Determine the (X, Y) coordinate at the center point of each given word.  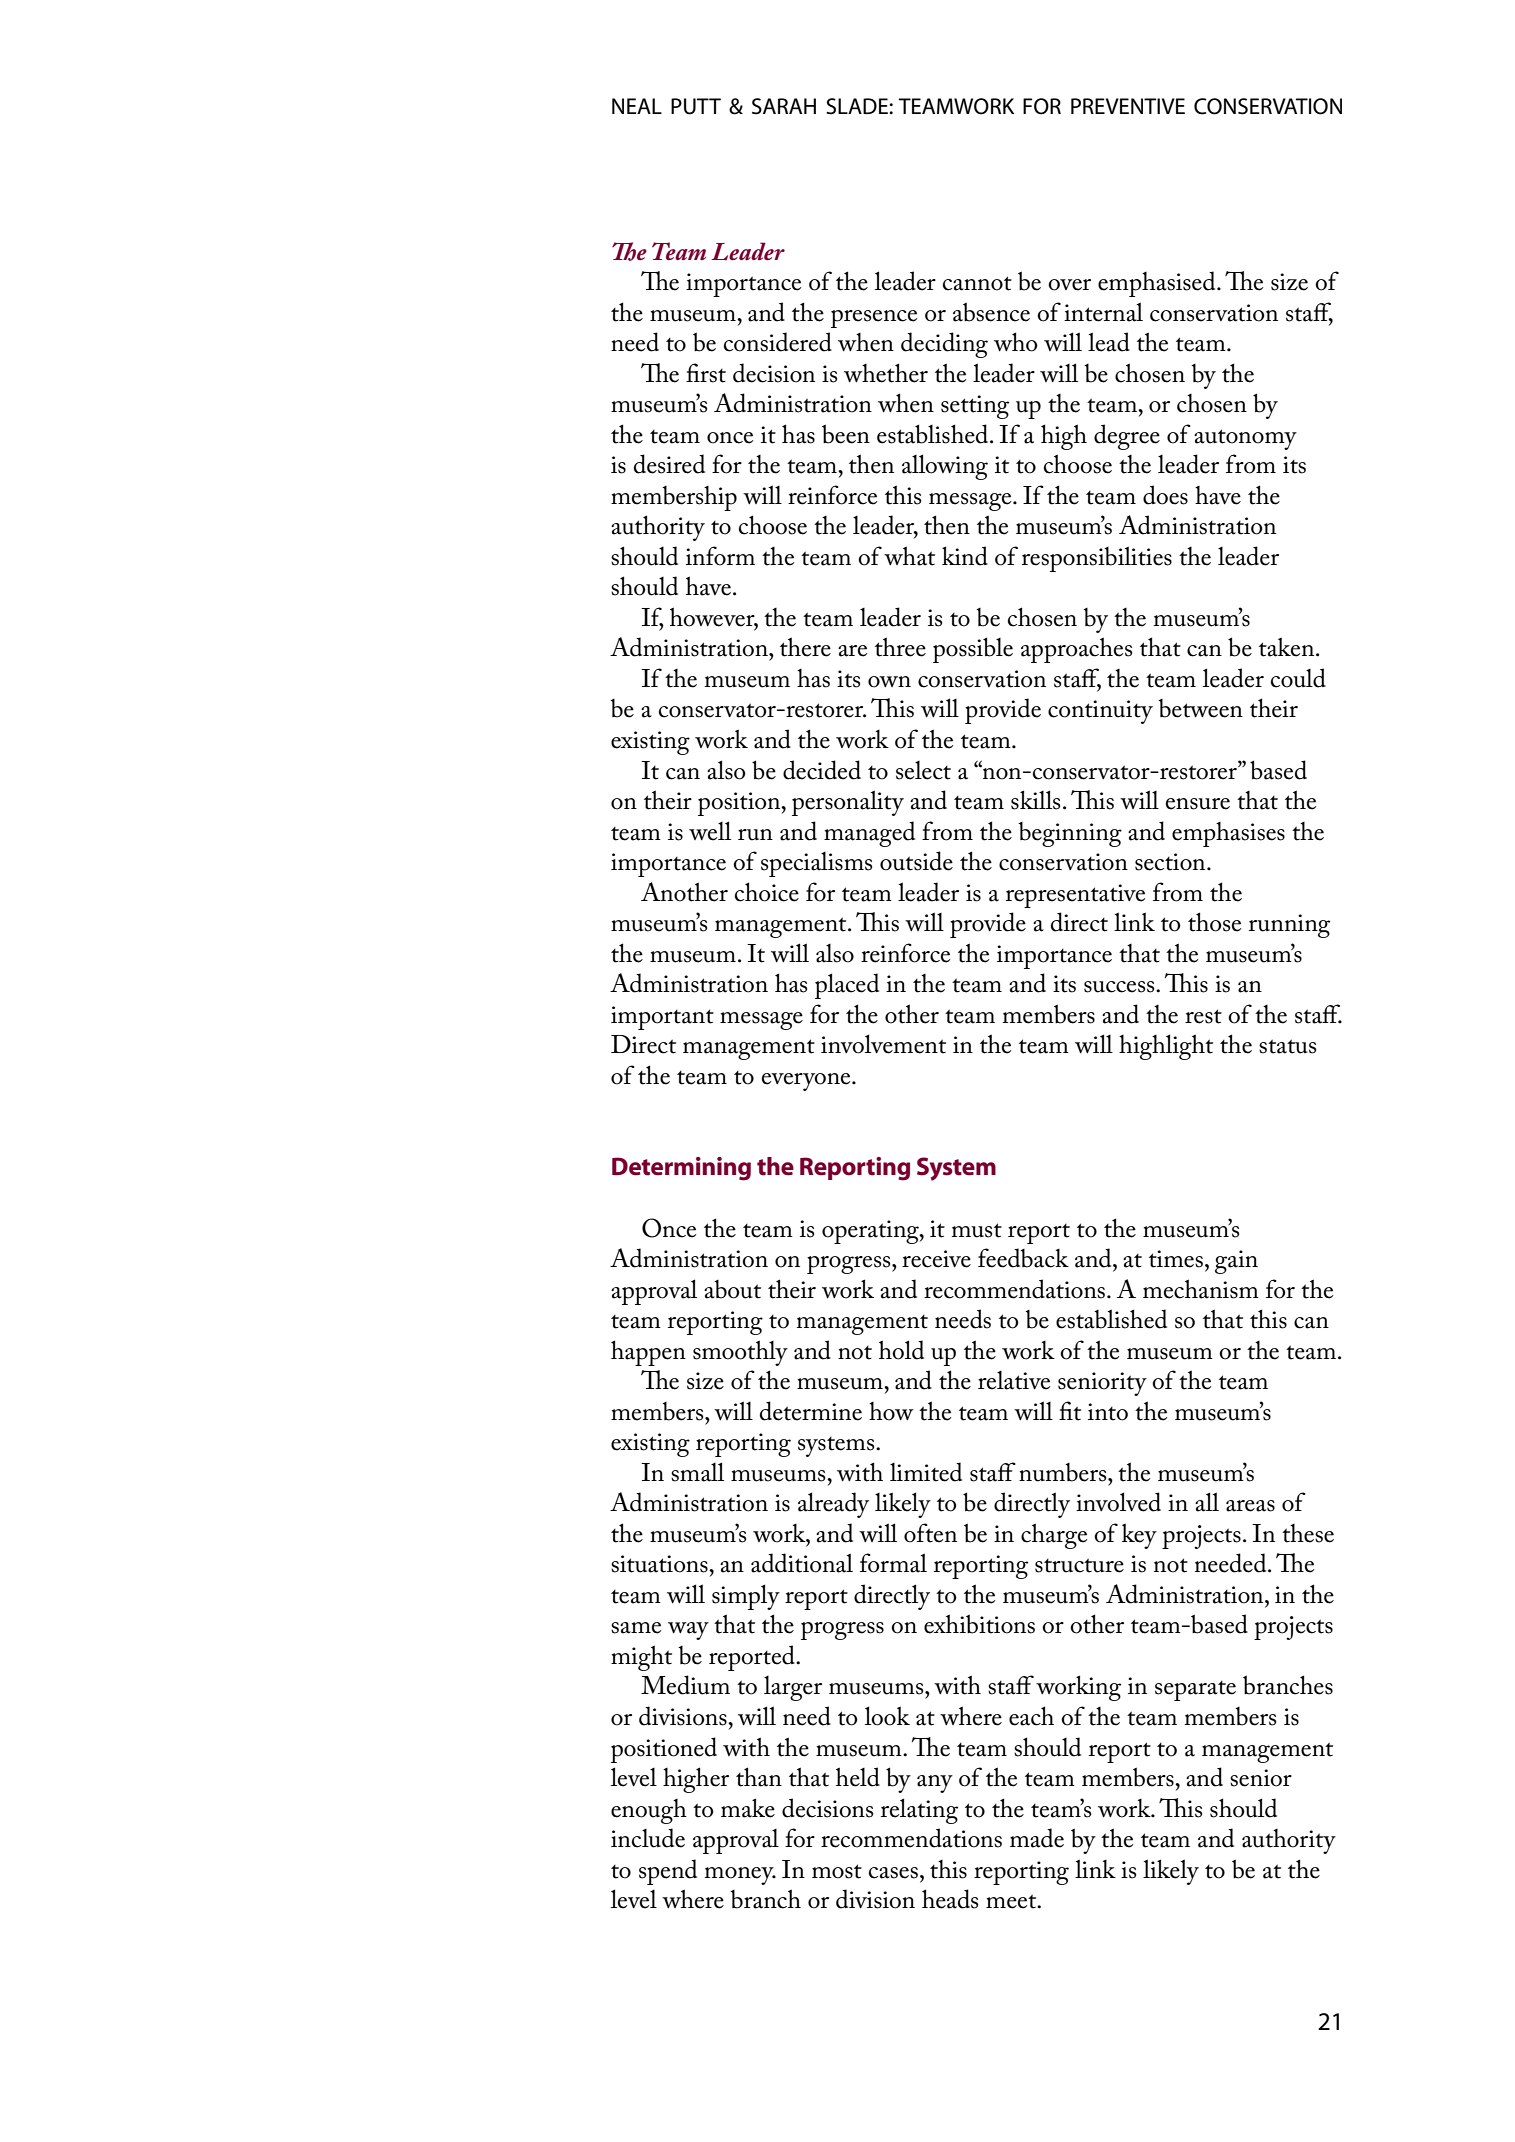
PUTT (696, 106)
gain (1236, 1262)
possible (973, 650)
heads (950, 1899)
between (1200, 708)
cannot (977, 283)
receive (936, 1259)
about (732, 1289)
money (740, 1876)
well (710, 831)
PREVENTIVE (1128, 106)
